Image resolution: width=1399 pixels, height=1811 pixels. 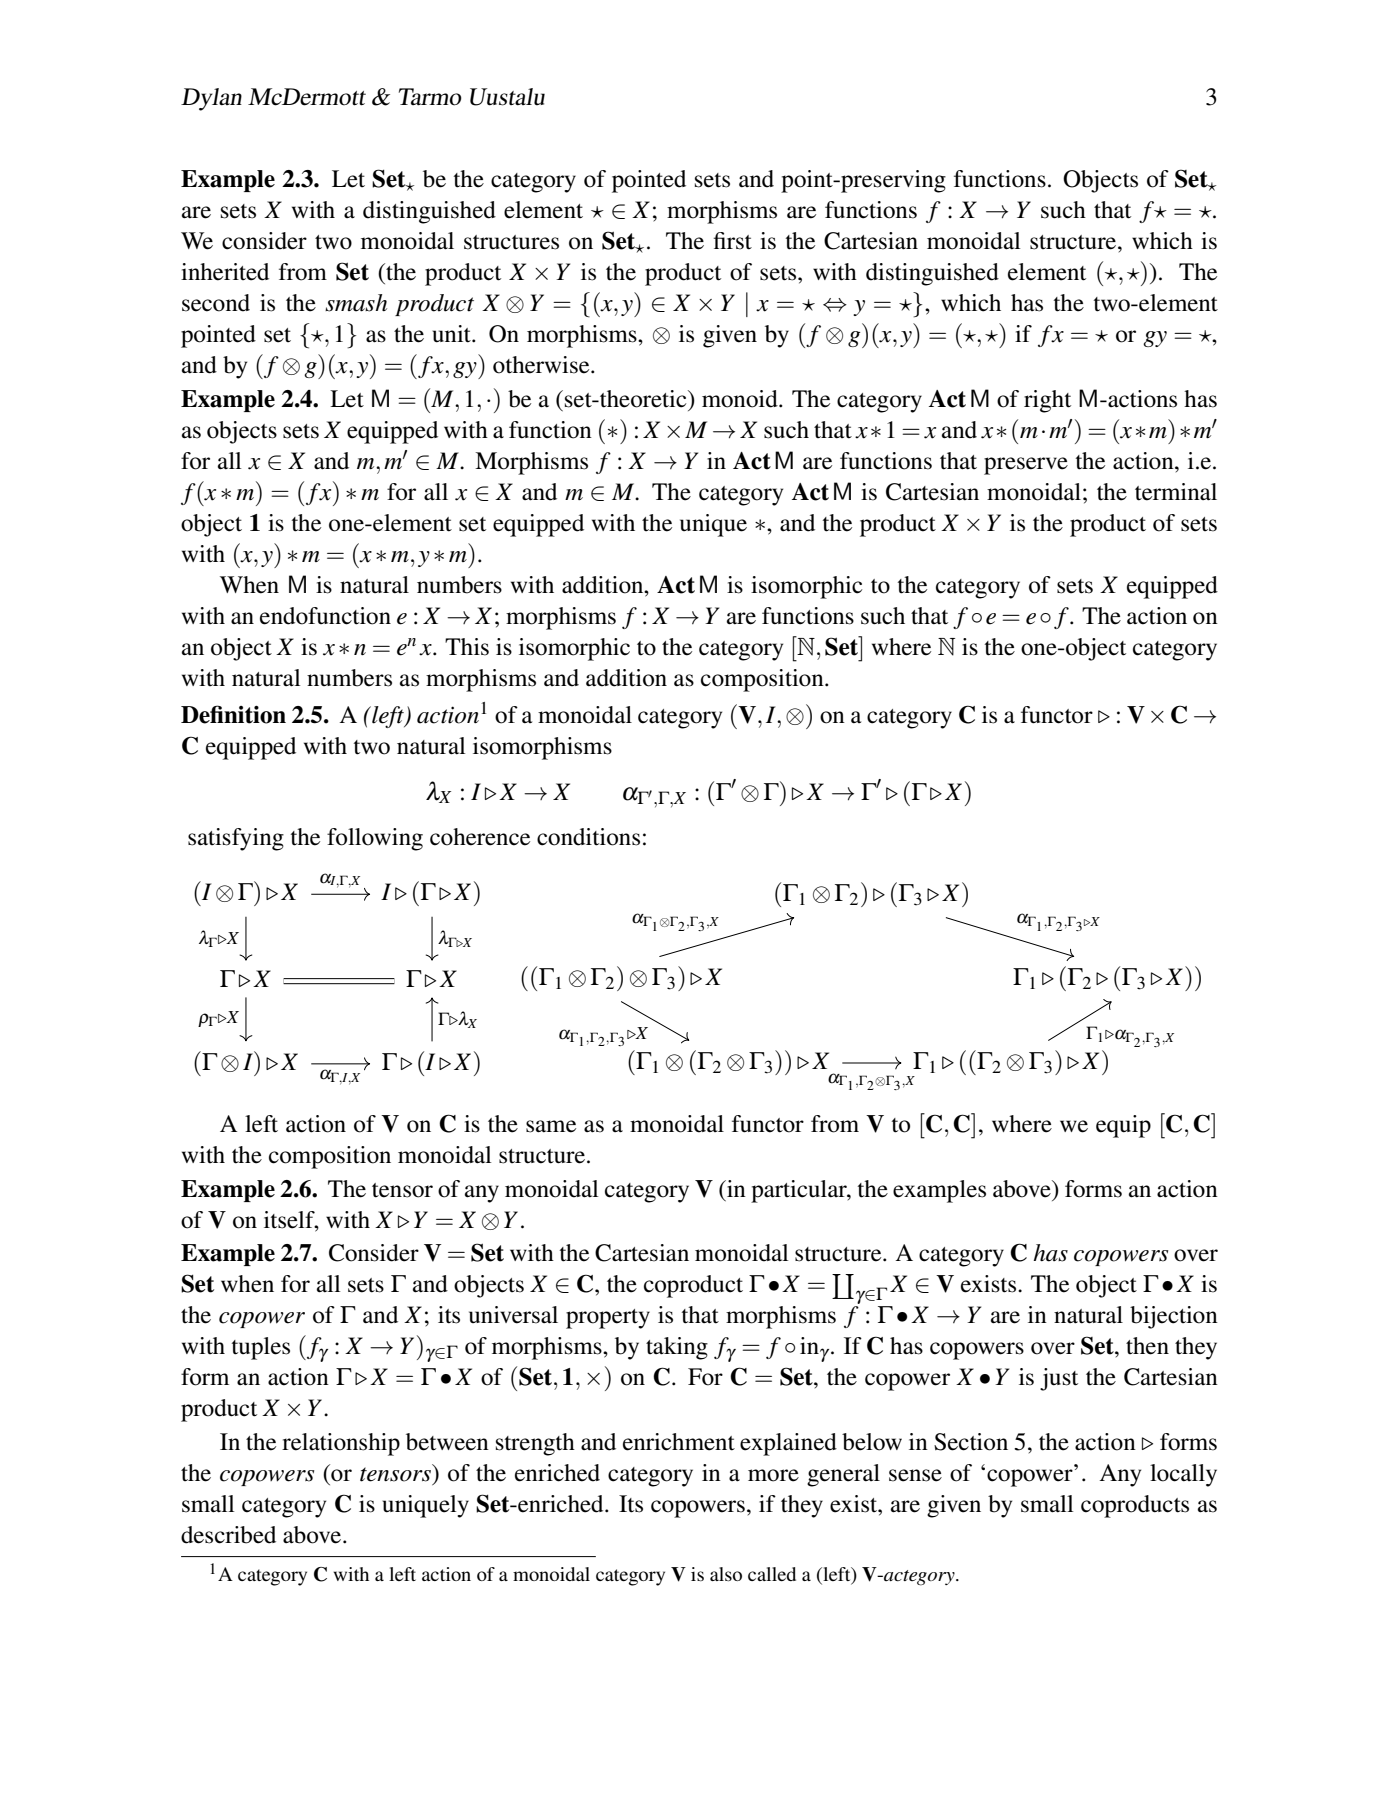 I want to click on locally, so click(x=1183, y=1475).
